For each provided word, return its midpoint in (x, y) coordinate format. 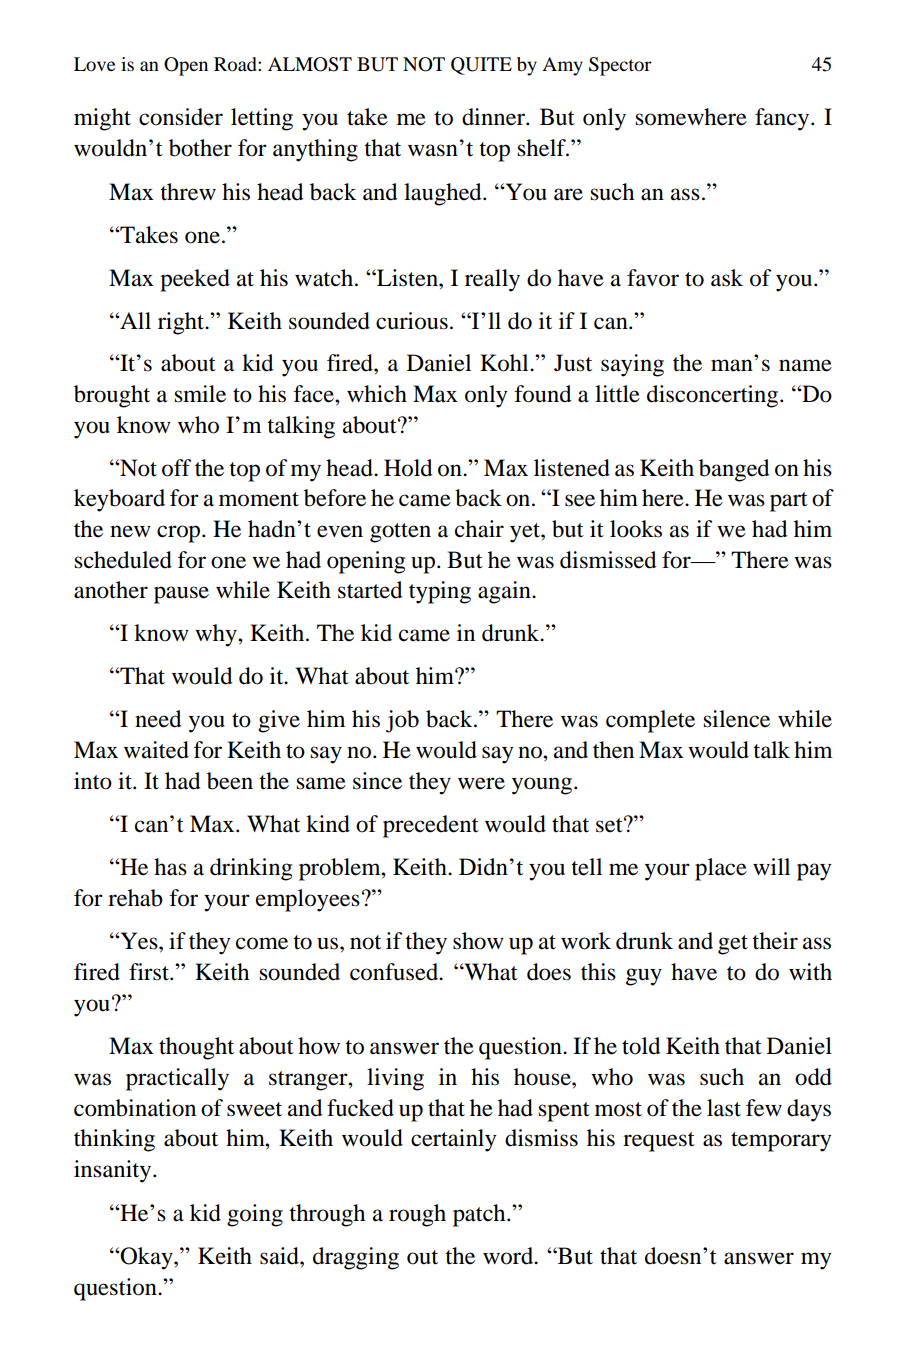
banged (734, 470)
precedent (431, 826)
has (170, 867)
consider (181, 117)
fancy (783, 119)
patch (480, 1215)
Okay (146, 1258)
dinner (494, 117)
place (721, 869)
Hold (408, 468)
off (176, 468)
